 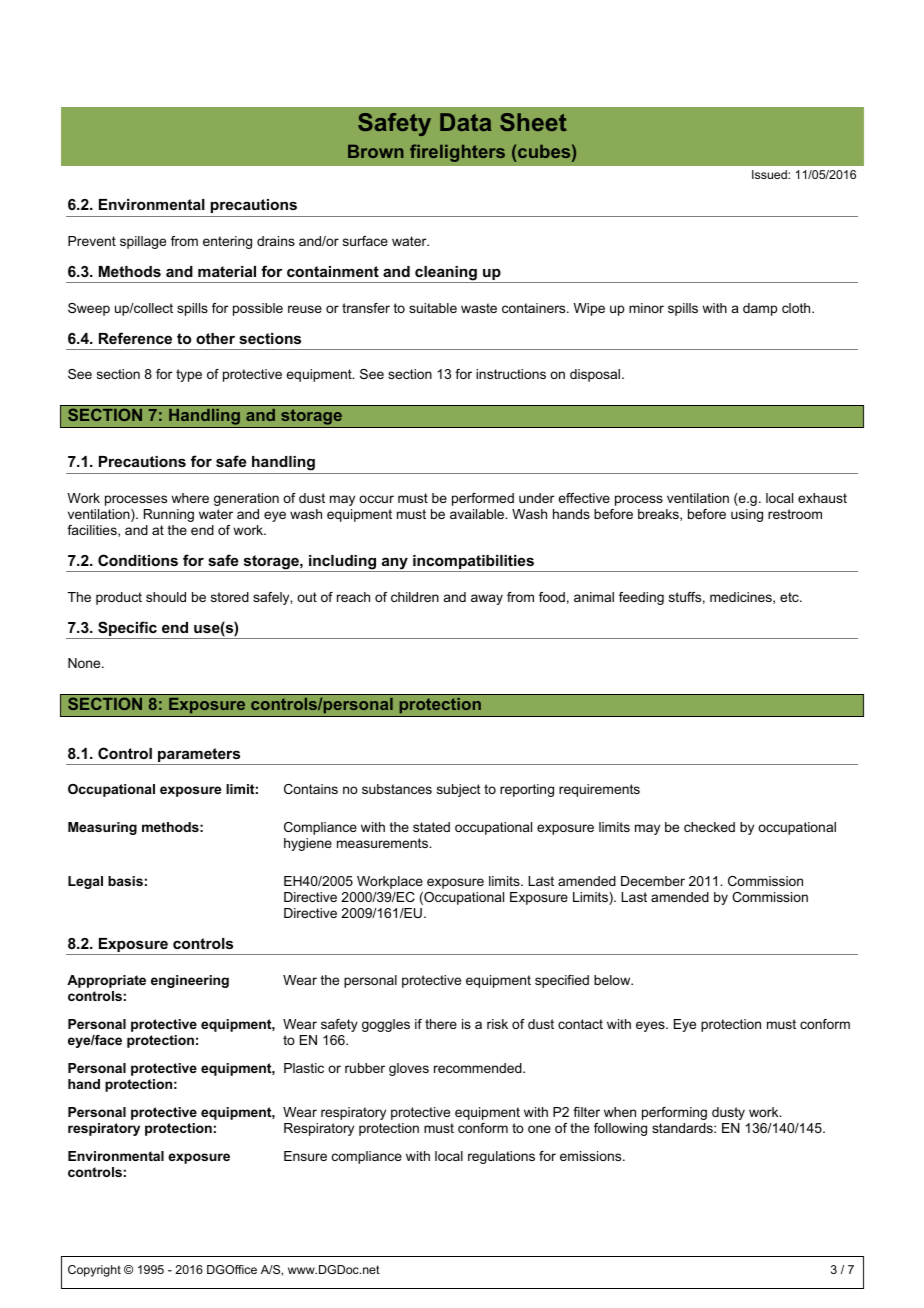 What do you see at coordinates (459, 790) in the document?
I see `subject` at bounding box center [459, 790].
